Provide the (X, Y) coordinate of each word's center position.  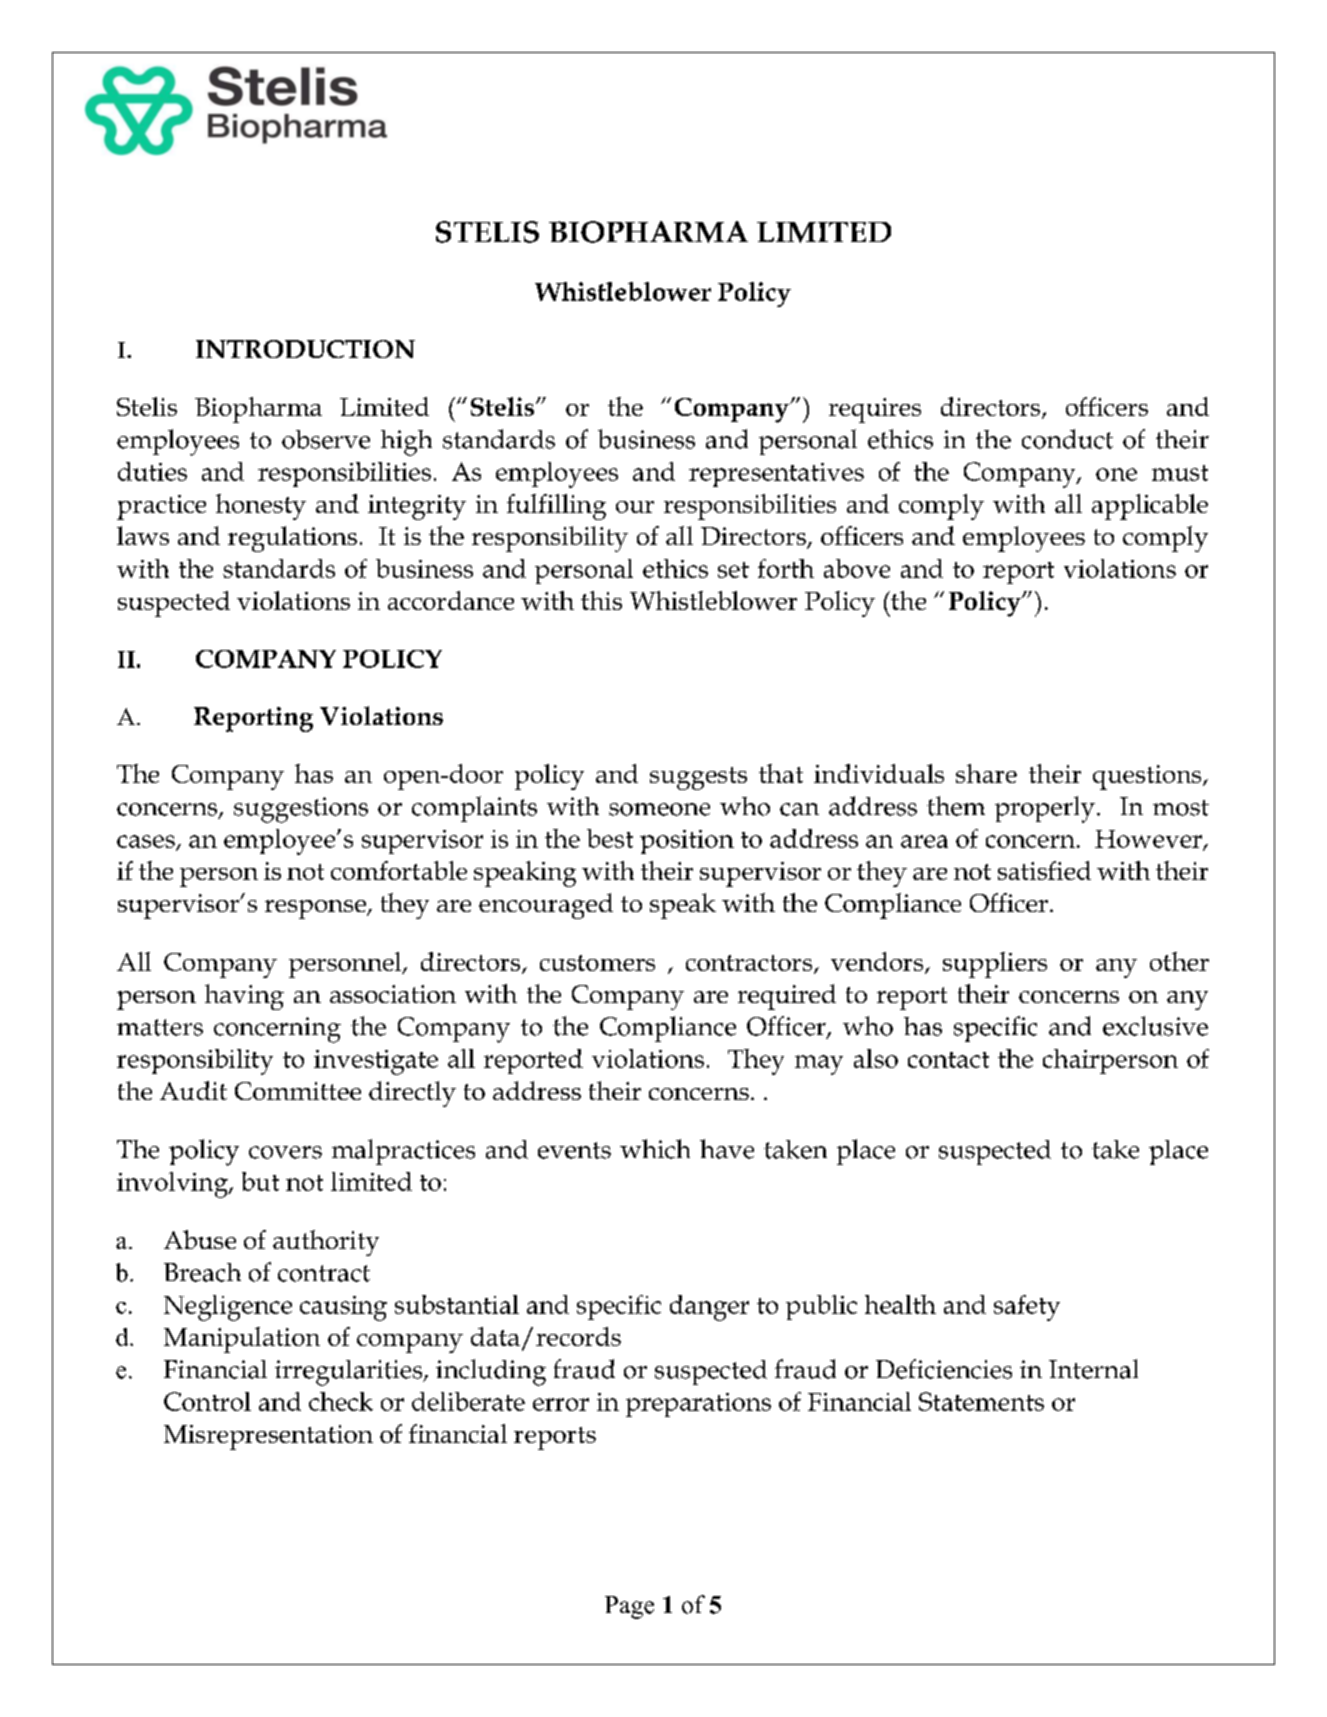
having (244, 997)
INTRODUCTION (305, 349)
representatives (776, 475)
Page (629, 1607)
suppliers (995, 965)
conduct (1067, 439)
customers (597, 963)
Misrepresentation (268, 1437)
